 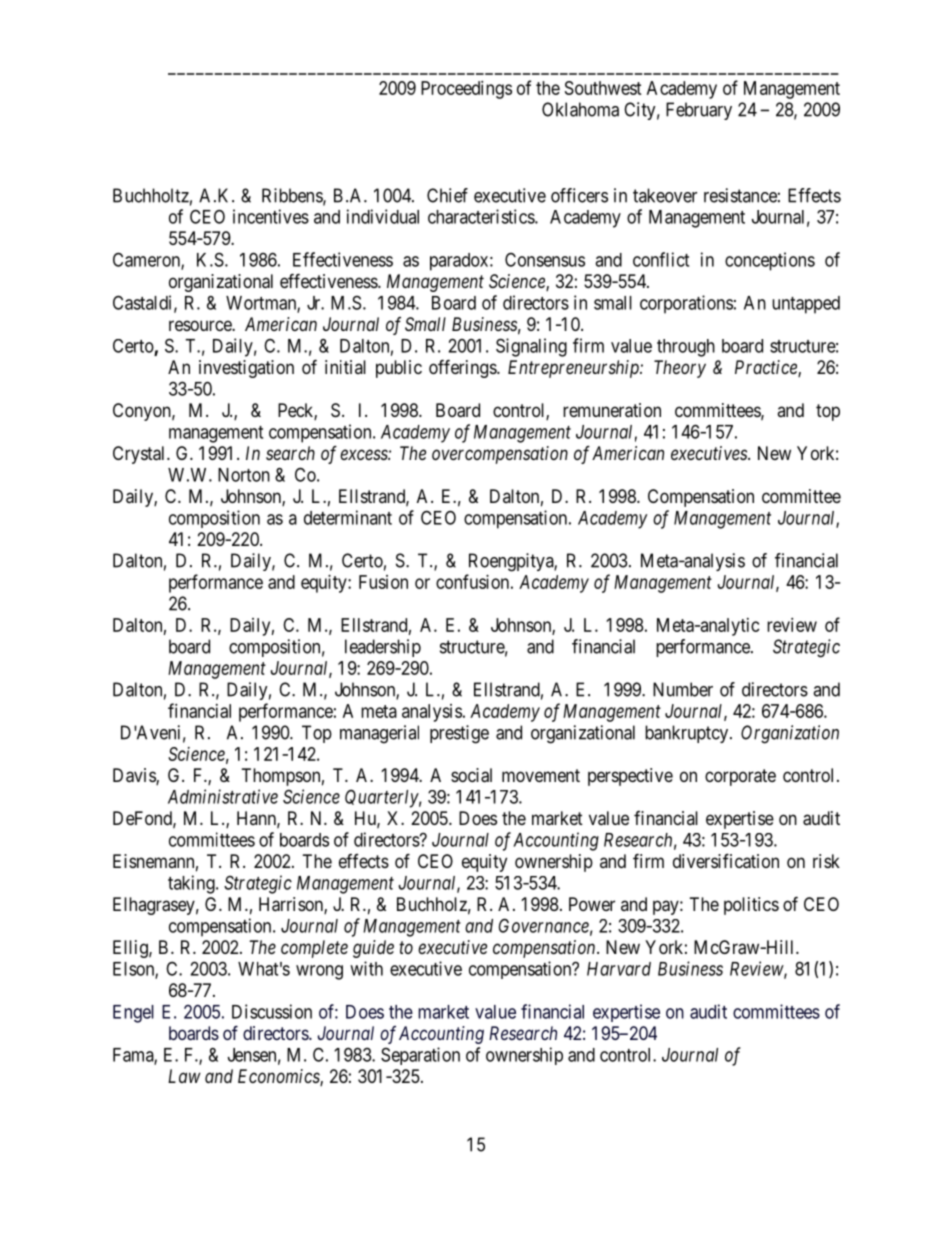 I want to click on Norton, so click(x=244, y=475).
